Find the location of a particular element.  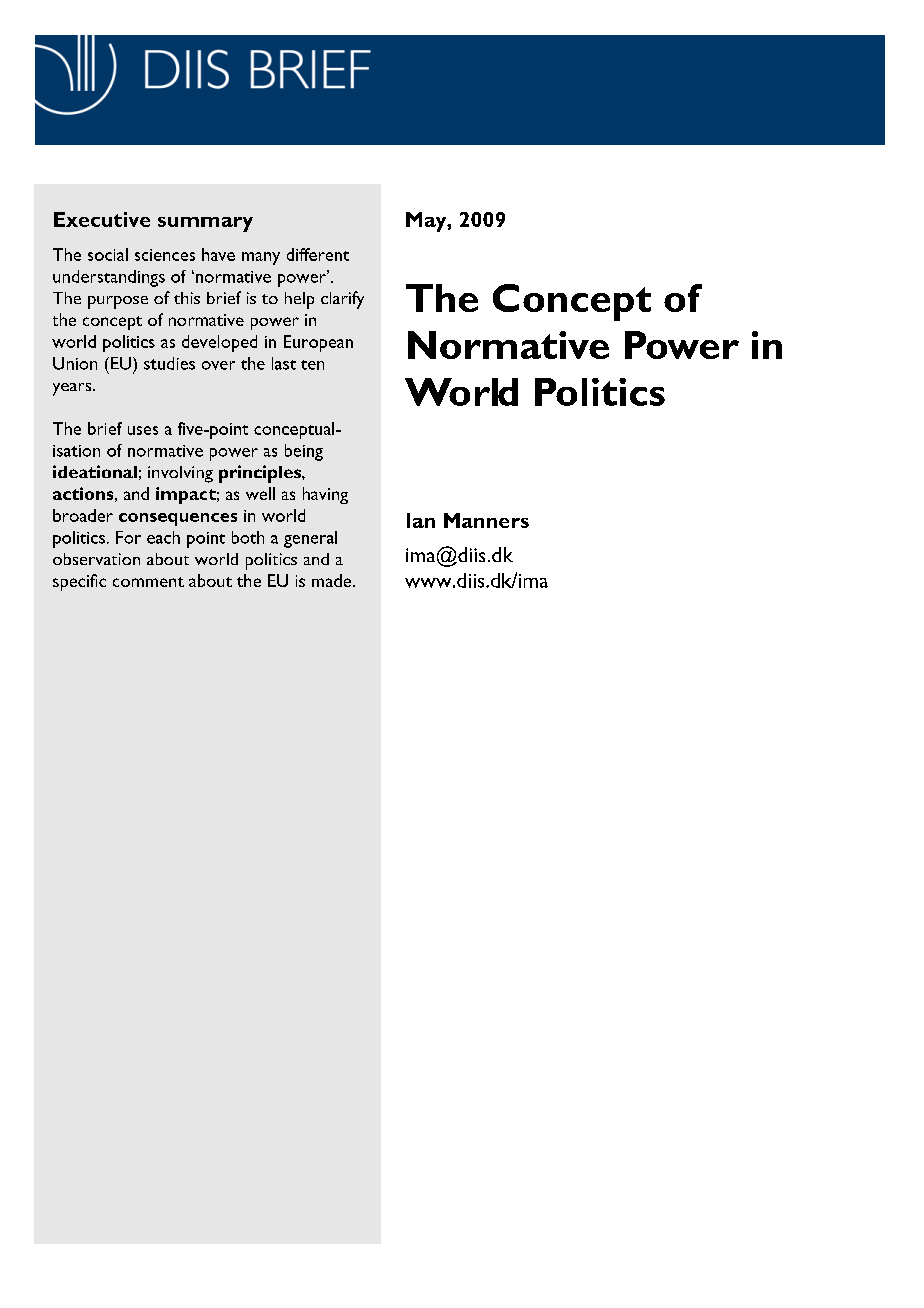

Executive is located at coordinates (102, 219).
